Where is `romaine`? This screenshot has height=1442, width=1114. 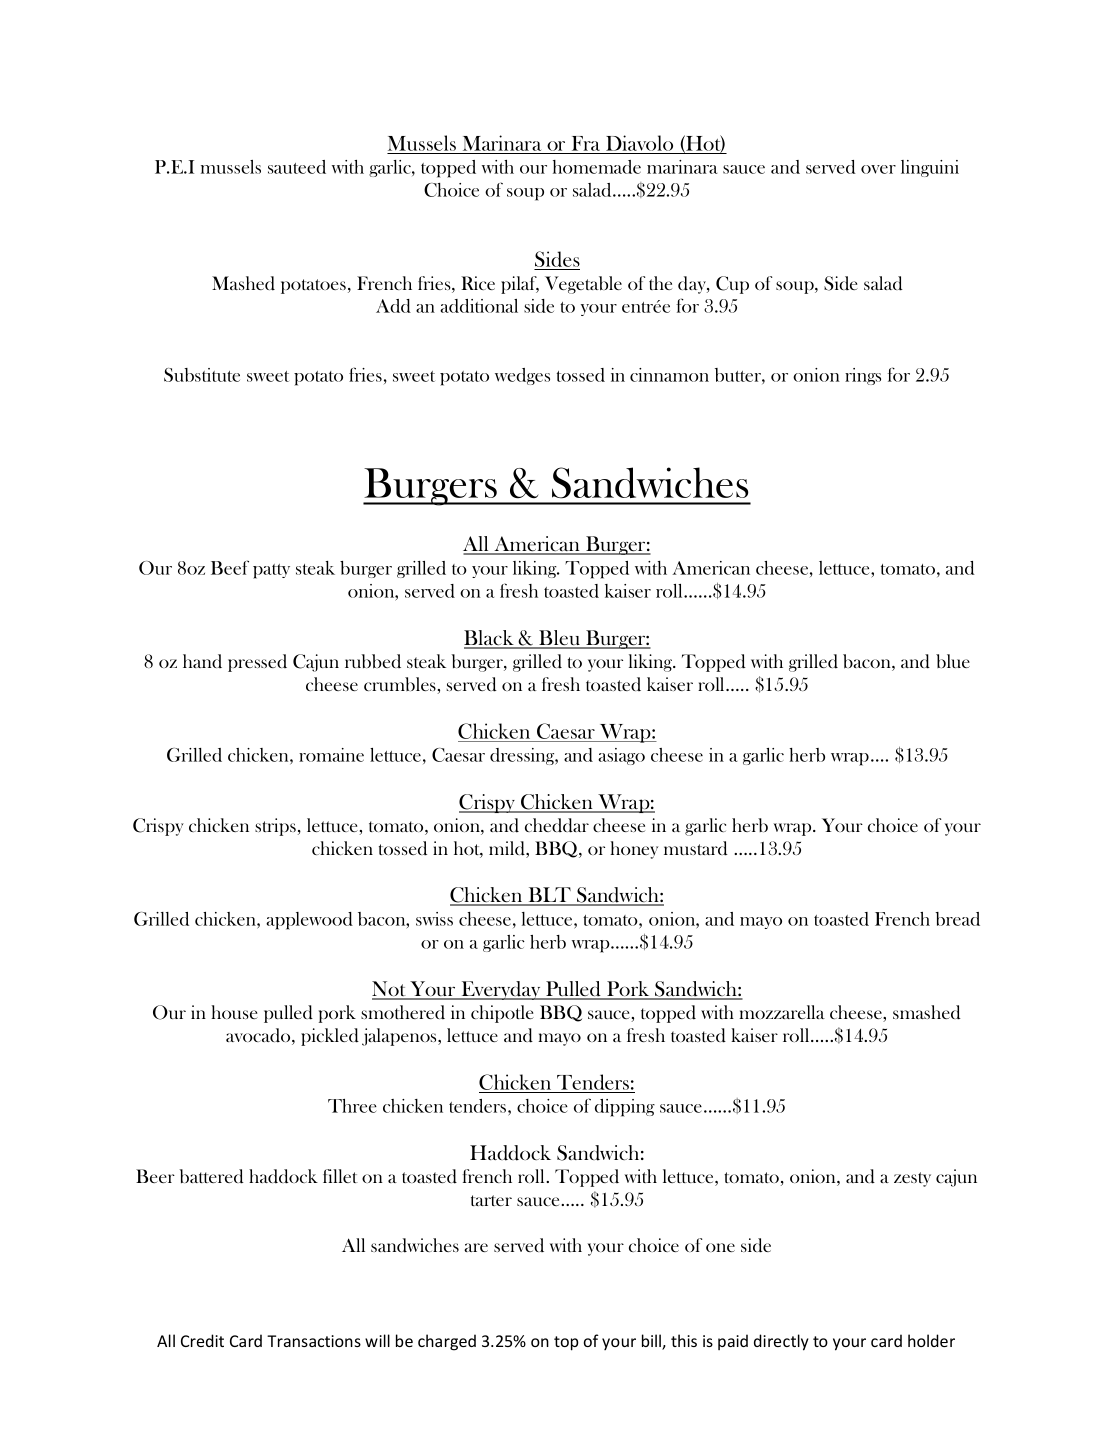 romaine is located at coordinates (331, 755).
